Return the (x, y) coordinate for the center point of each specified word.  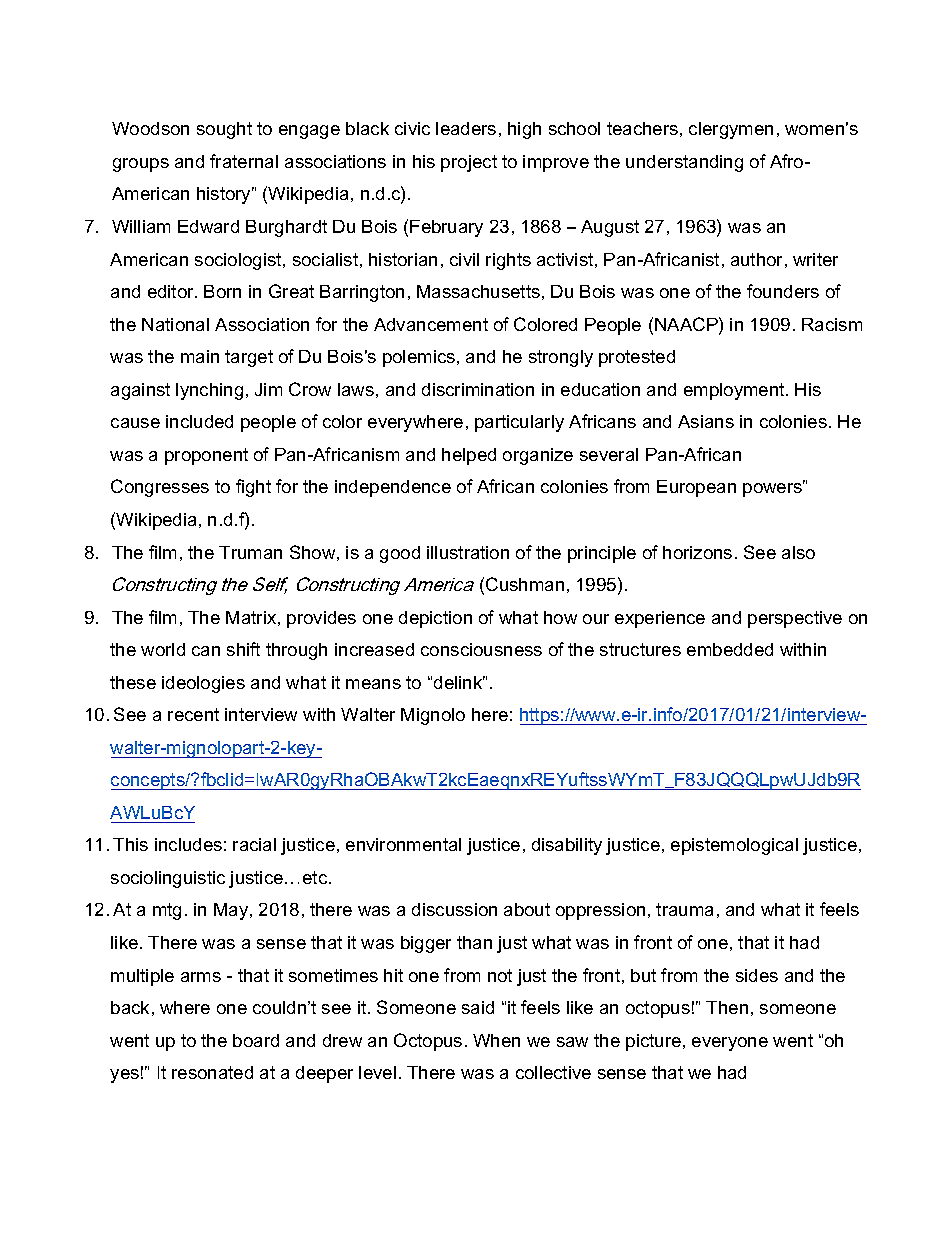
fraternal (244, 161)
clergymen (731, 130)
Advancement (431, 324)
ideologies (203, 684)
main (200, 356)
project (469, 163)
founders (783, 291)
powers (774, 489)
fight (253, 488)
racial (254, 844)
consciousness (481, 649)
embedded (730, 649)
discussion (454, 909)
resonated (212, 1072)
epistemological (734, 846)
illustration (468, 552)
